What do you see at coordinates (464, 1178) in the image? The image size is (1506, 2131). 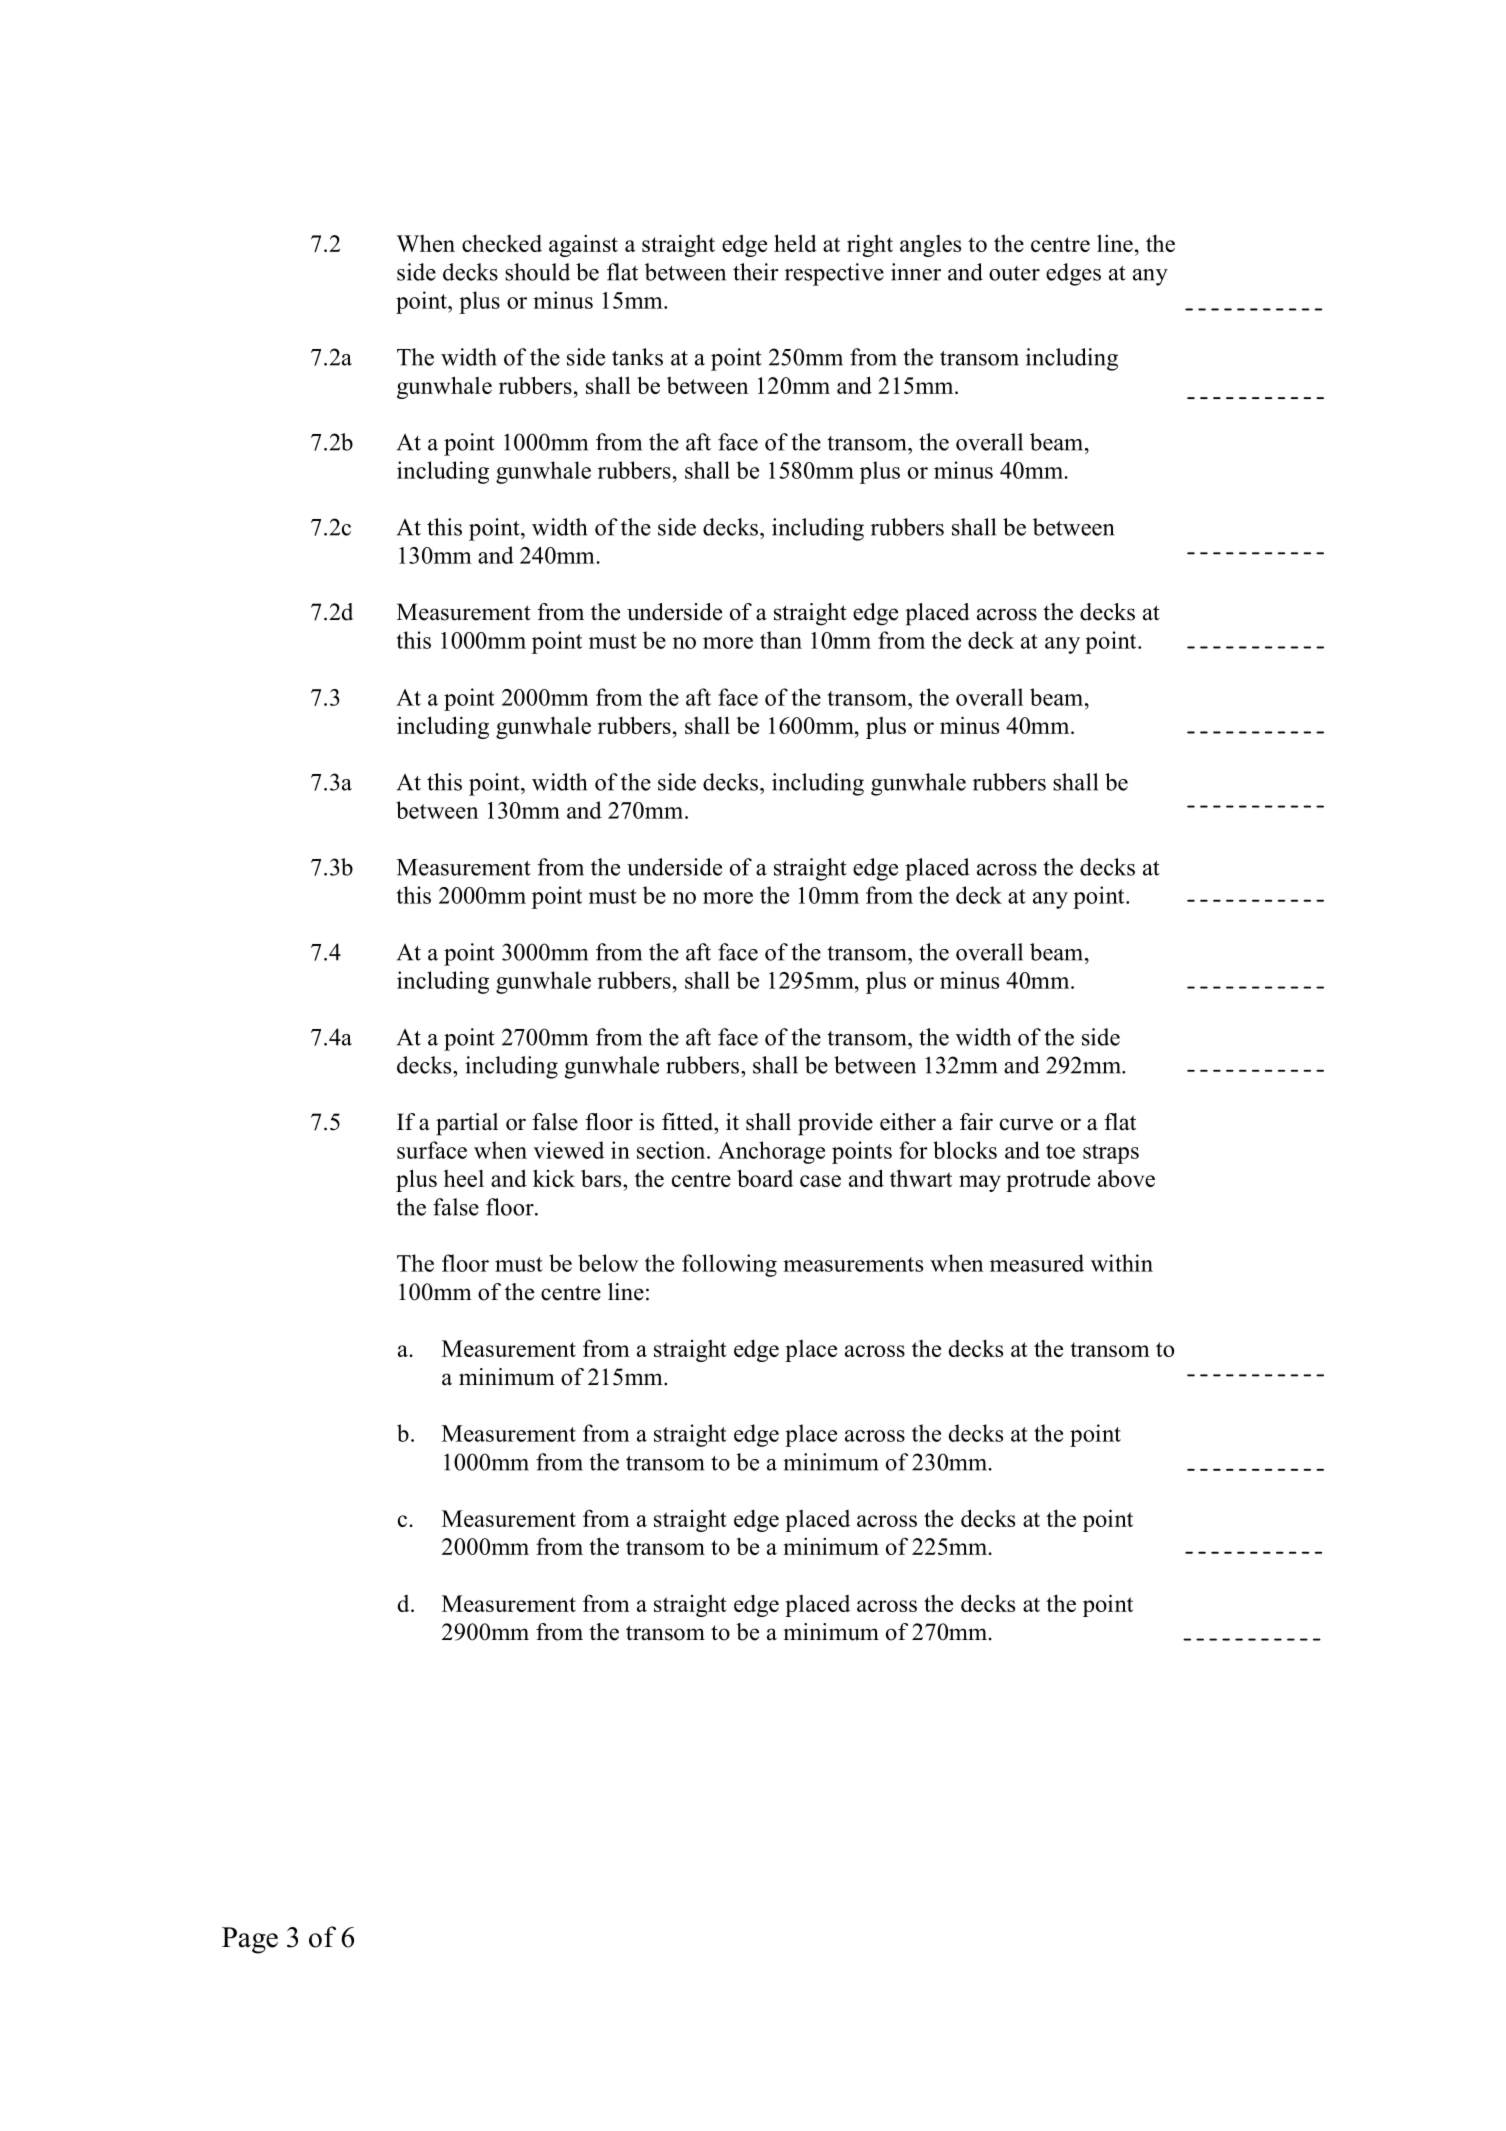 I see `heel` at bounding box center [464, 1178].
